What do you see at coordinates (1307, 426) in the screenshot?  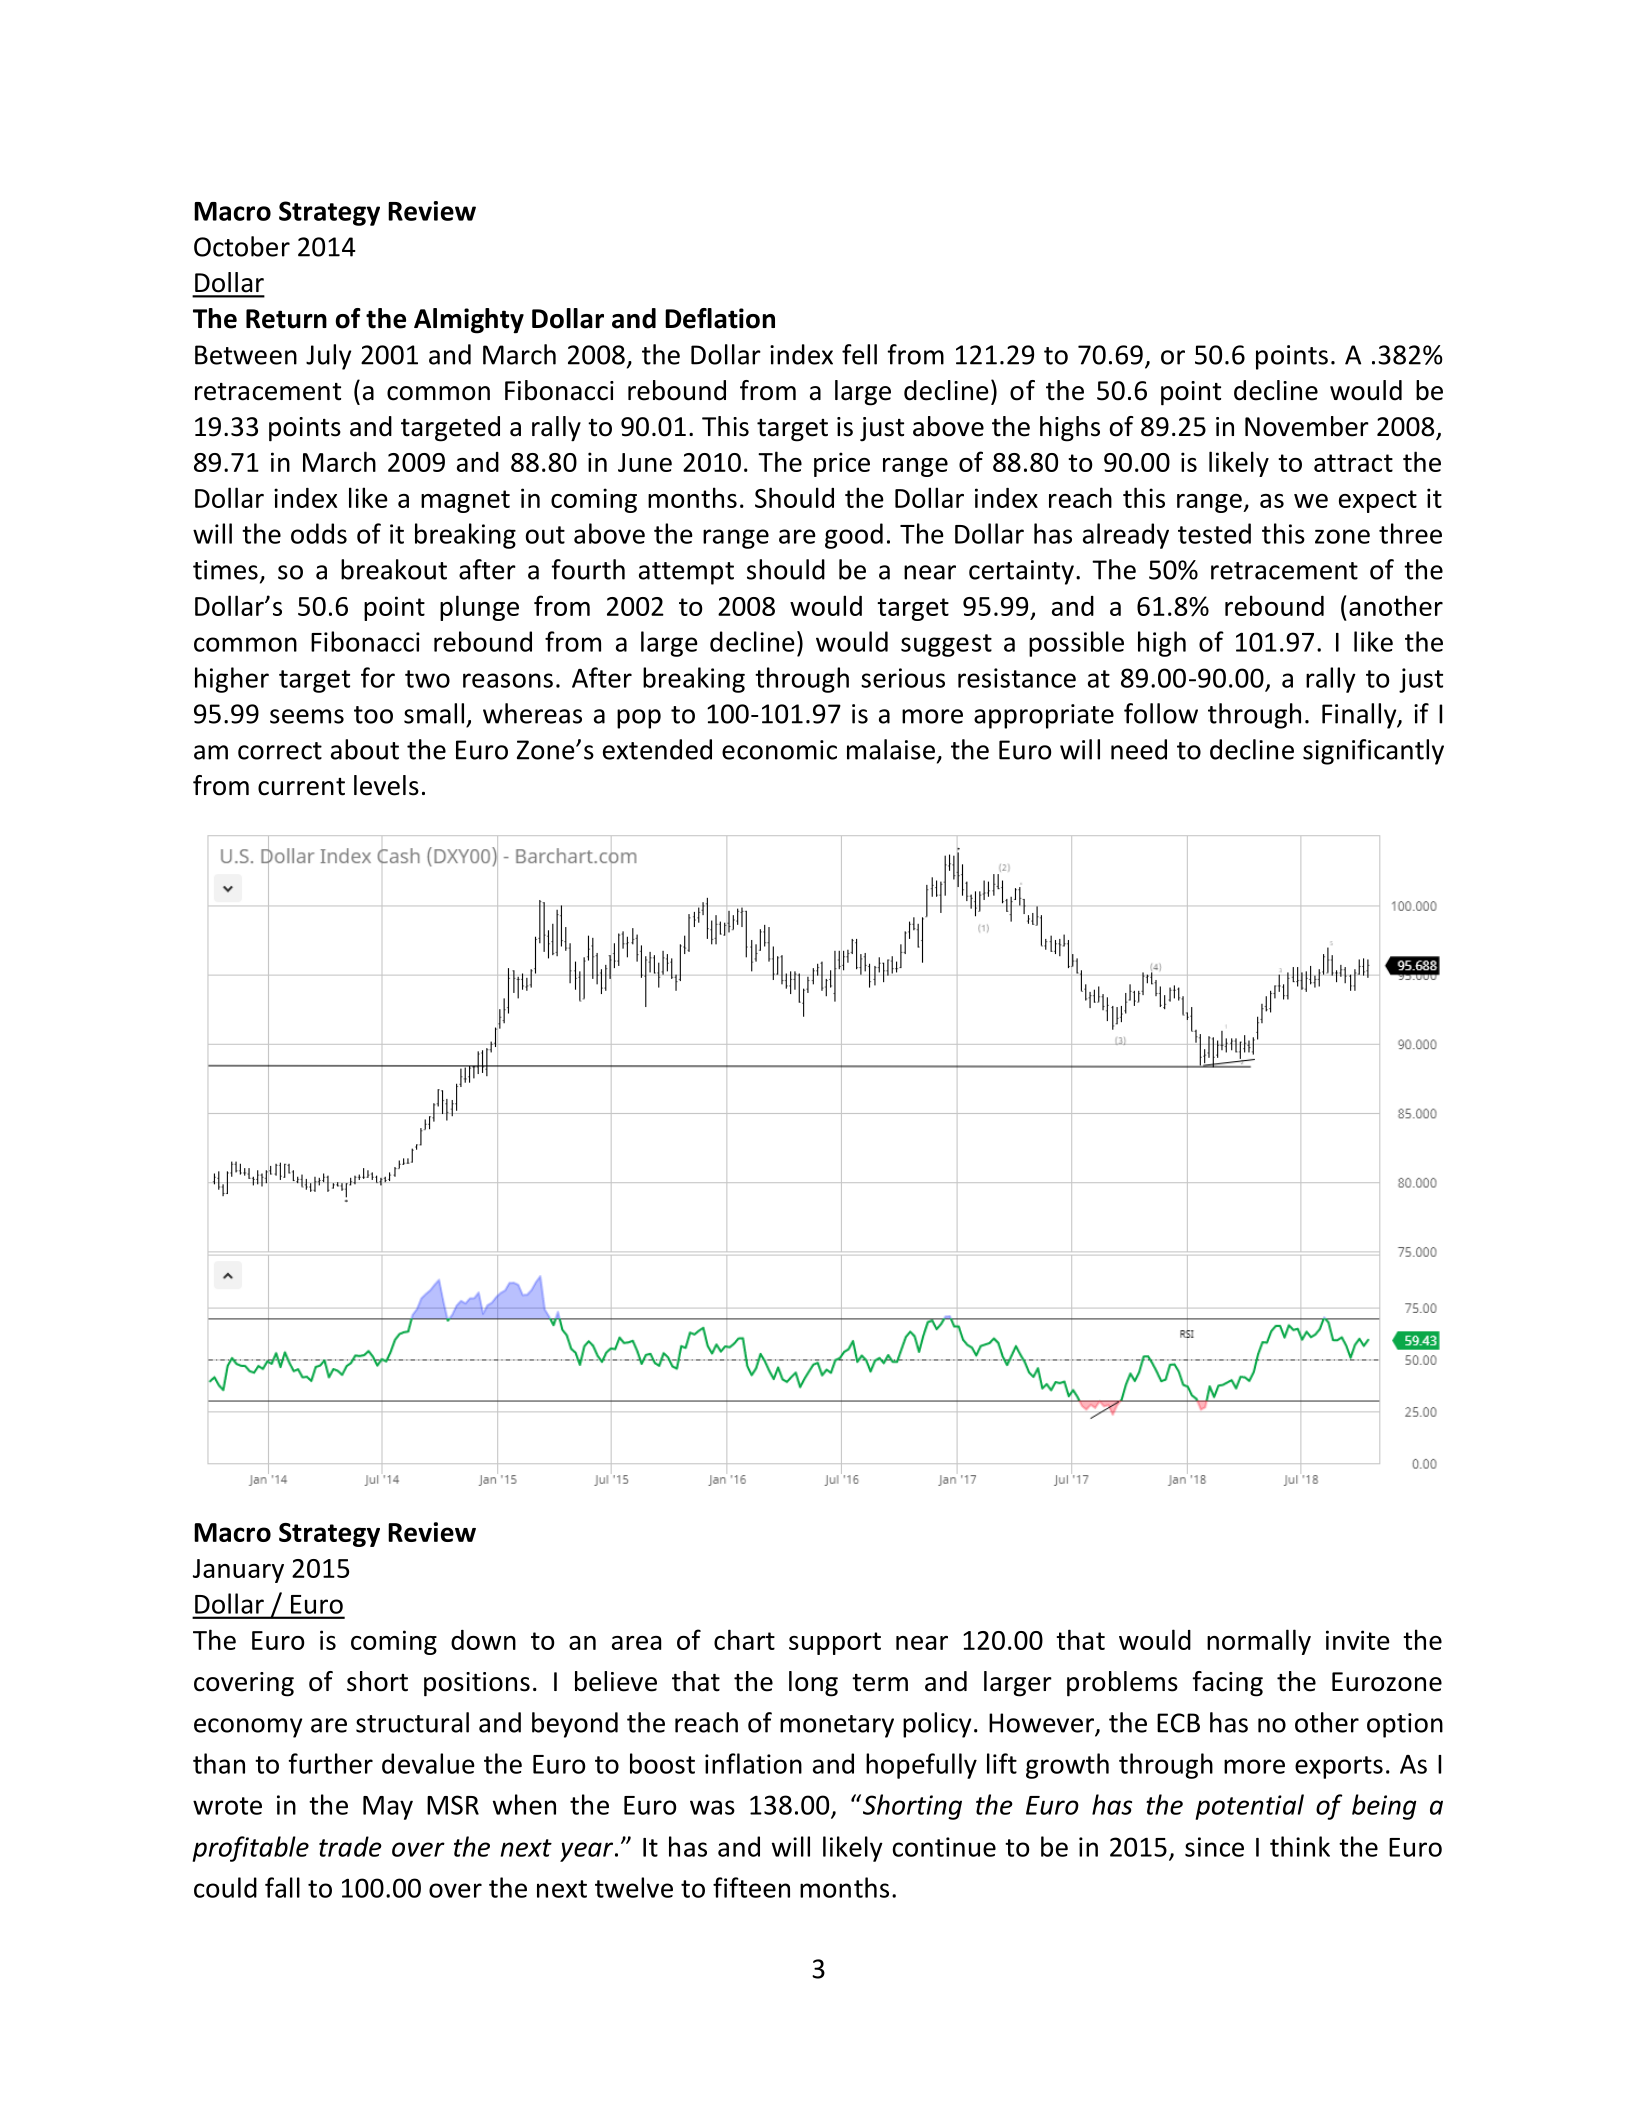 I see `November` at bounding box center [1307, 426].
